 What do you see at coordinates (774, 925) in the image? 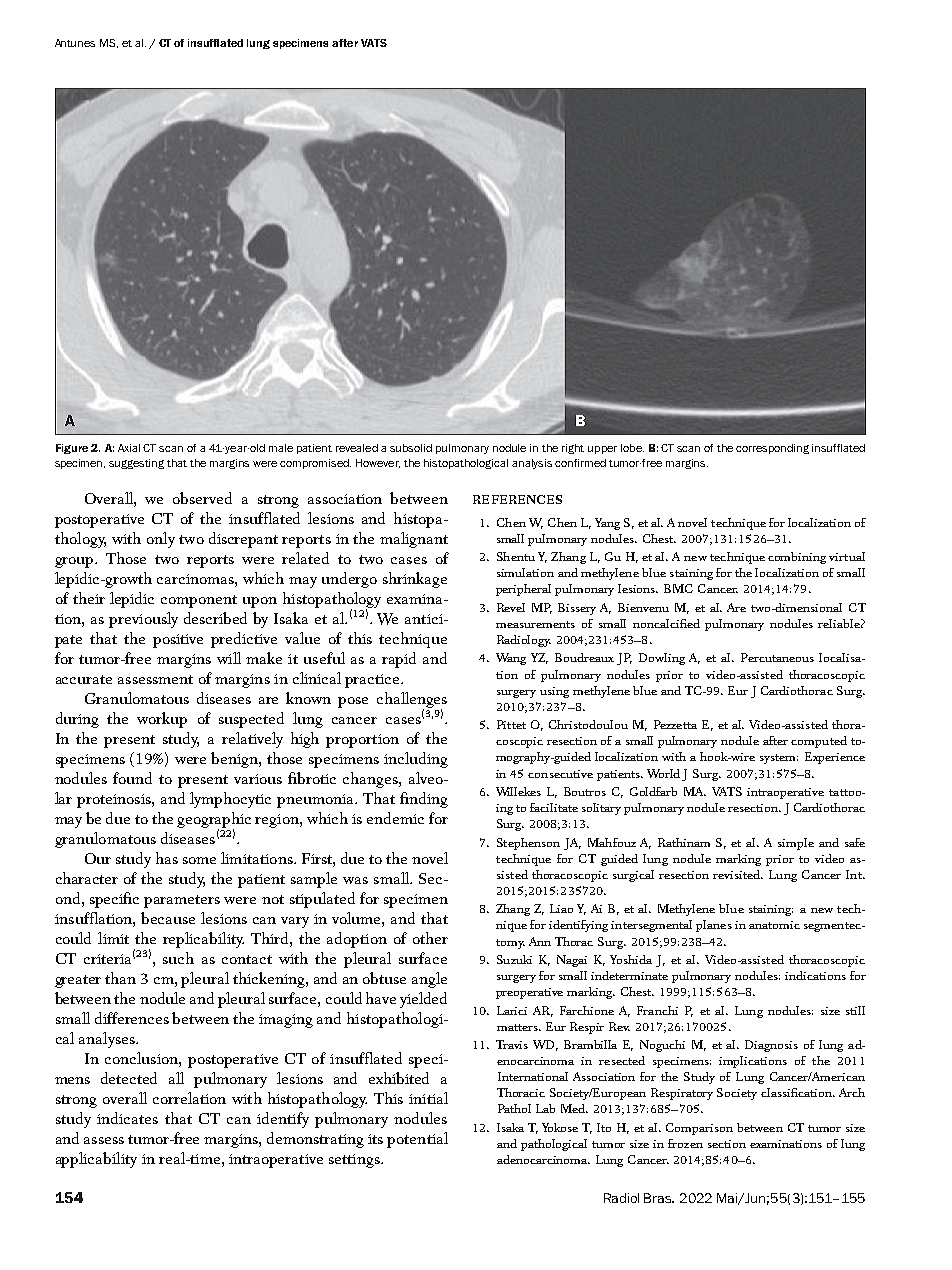
I see `anatomic` at bounding box center [774, 925].
